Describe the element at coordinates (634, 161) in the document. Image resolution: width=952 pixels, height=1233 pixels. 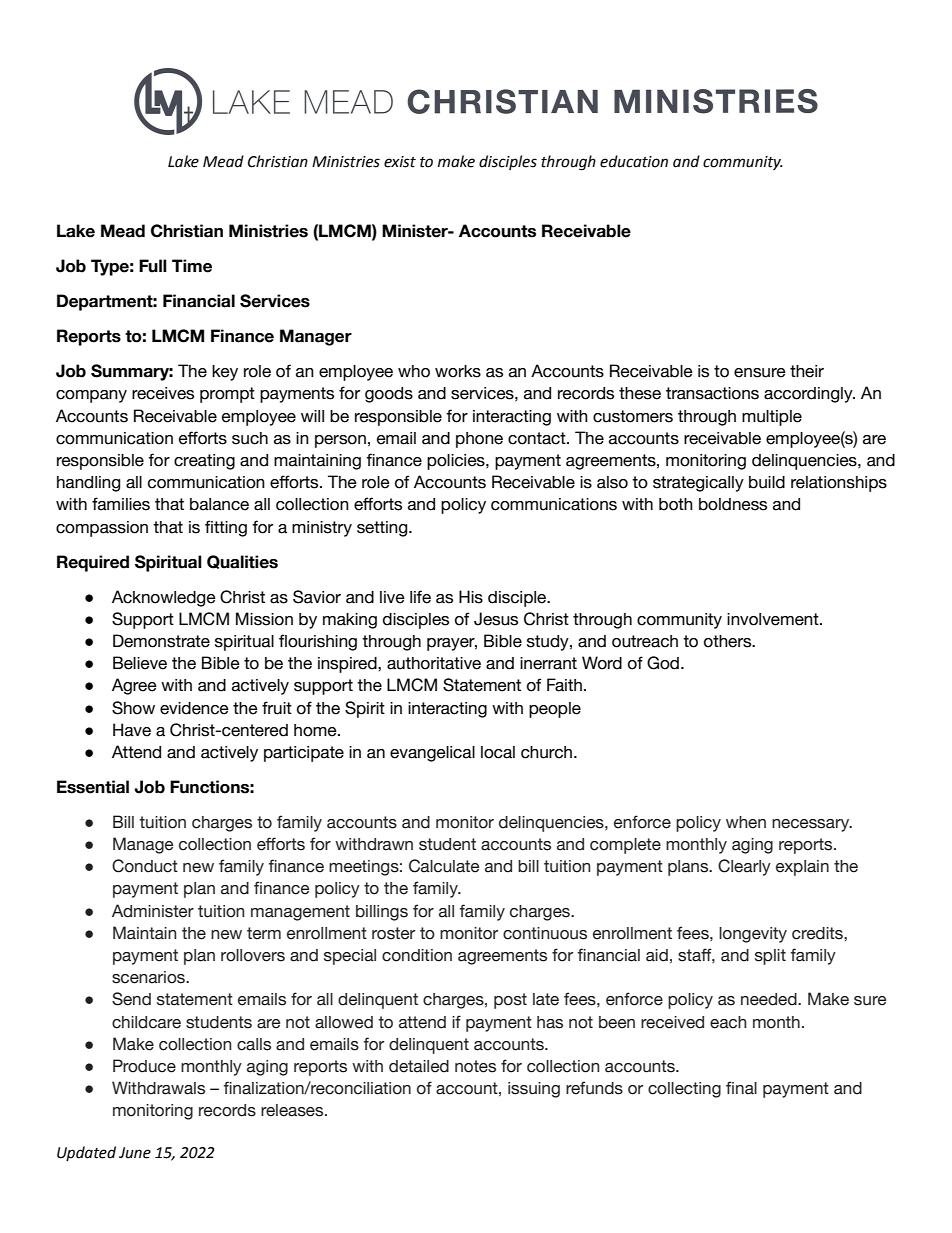
I see `education` at that location.
